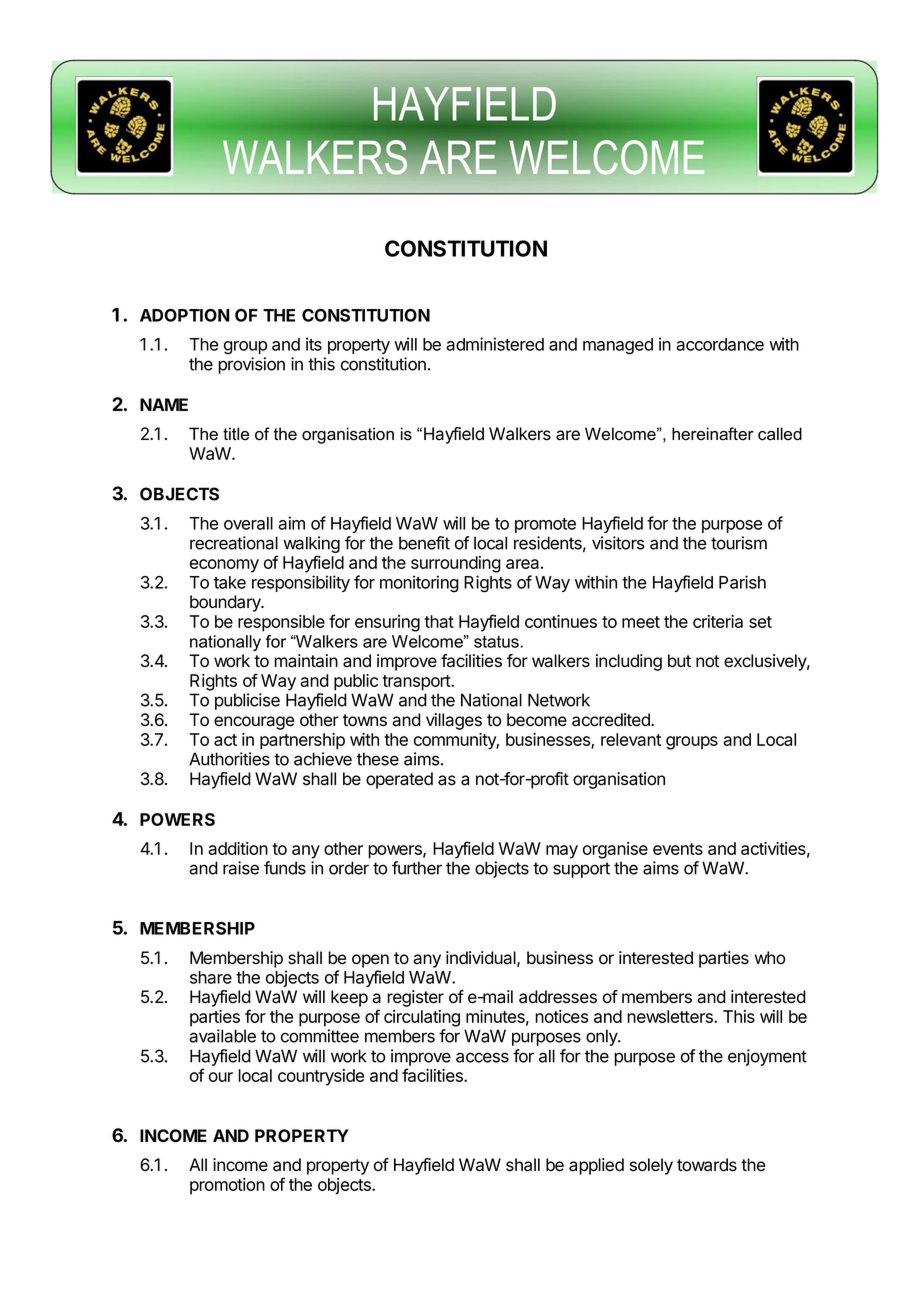 Image resolution: width=924 pixels, height=1308 pixels. I want to click on criteria, so click(718, 621).
